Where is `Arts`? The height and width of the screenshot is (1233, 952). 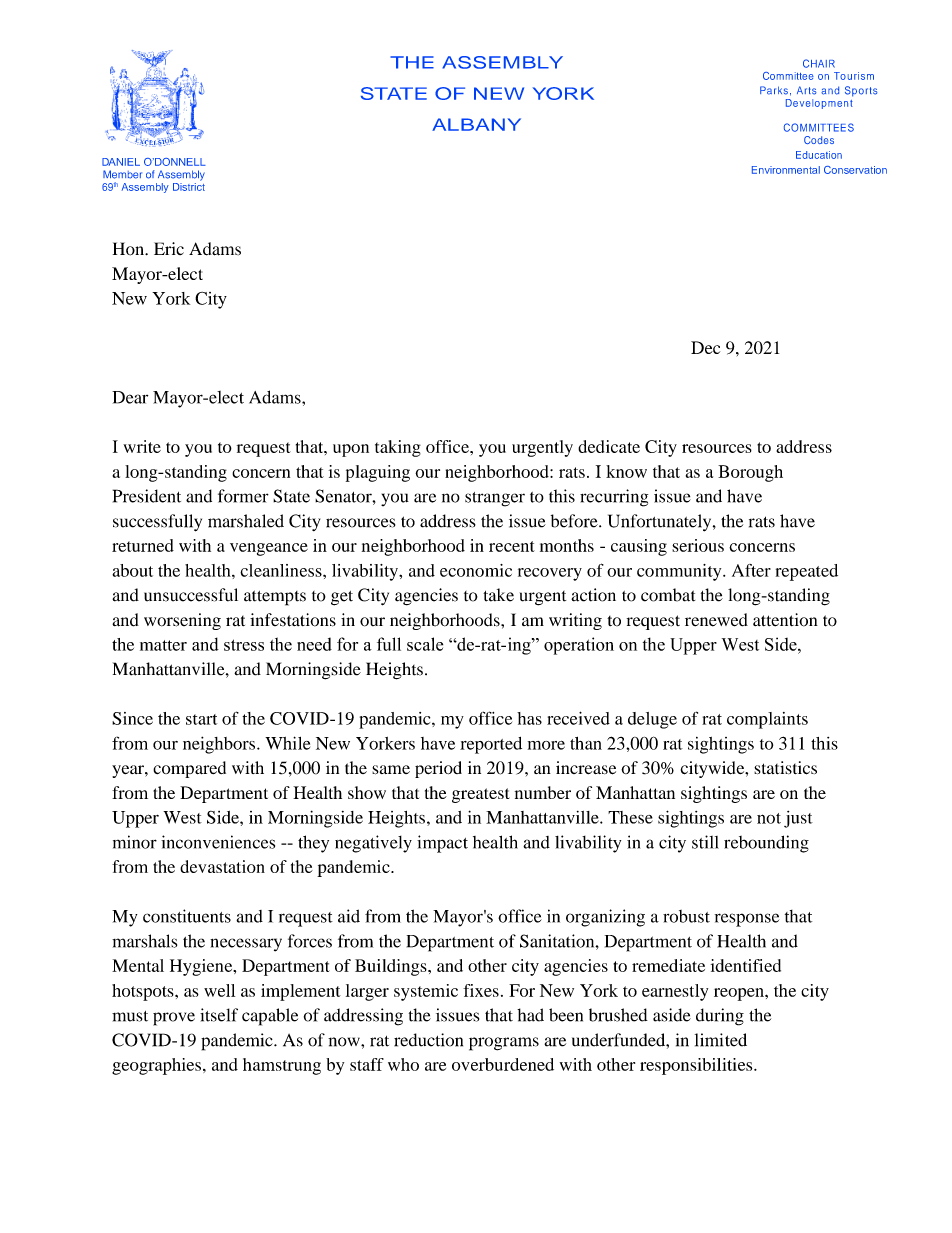
Arts is located at coordinates (806, 90).
